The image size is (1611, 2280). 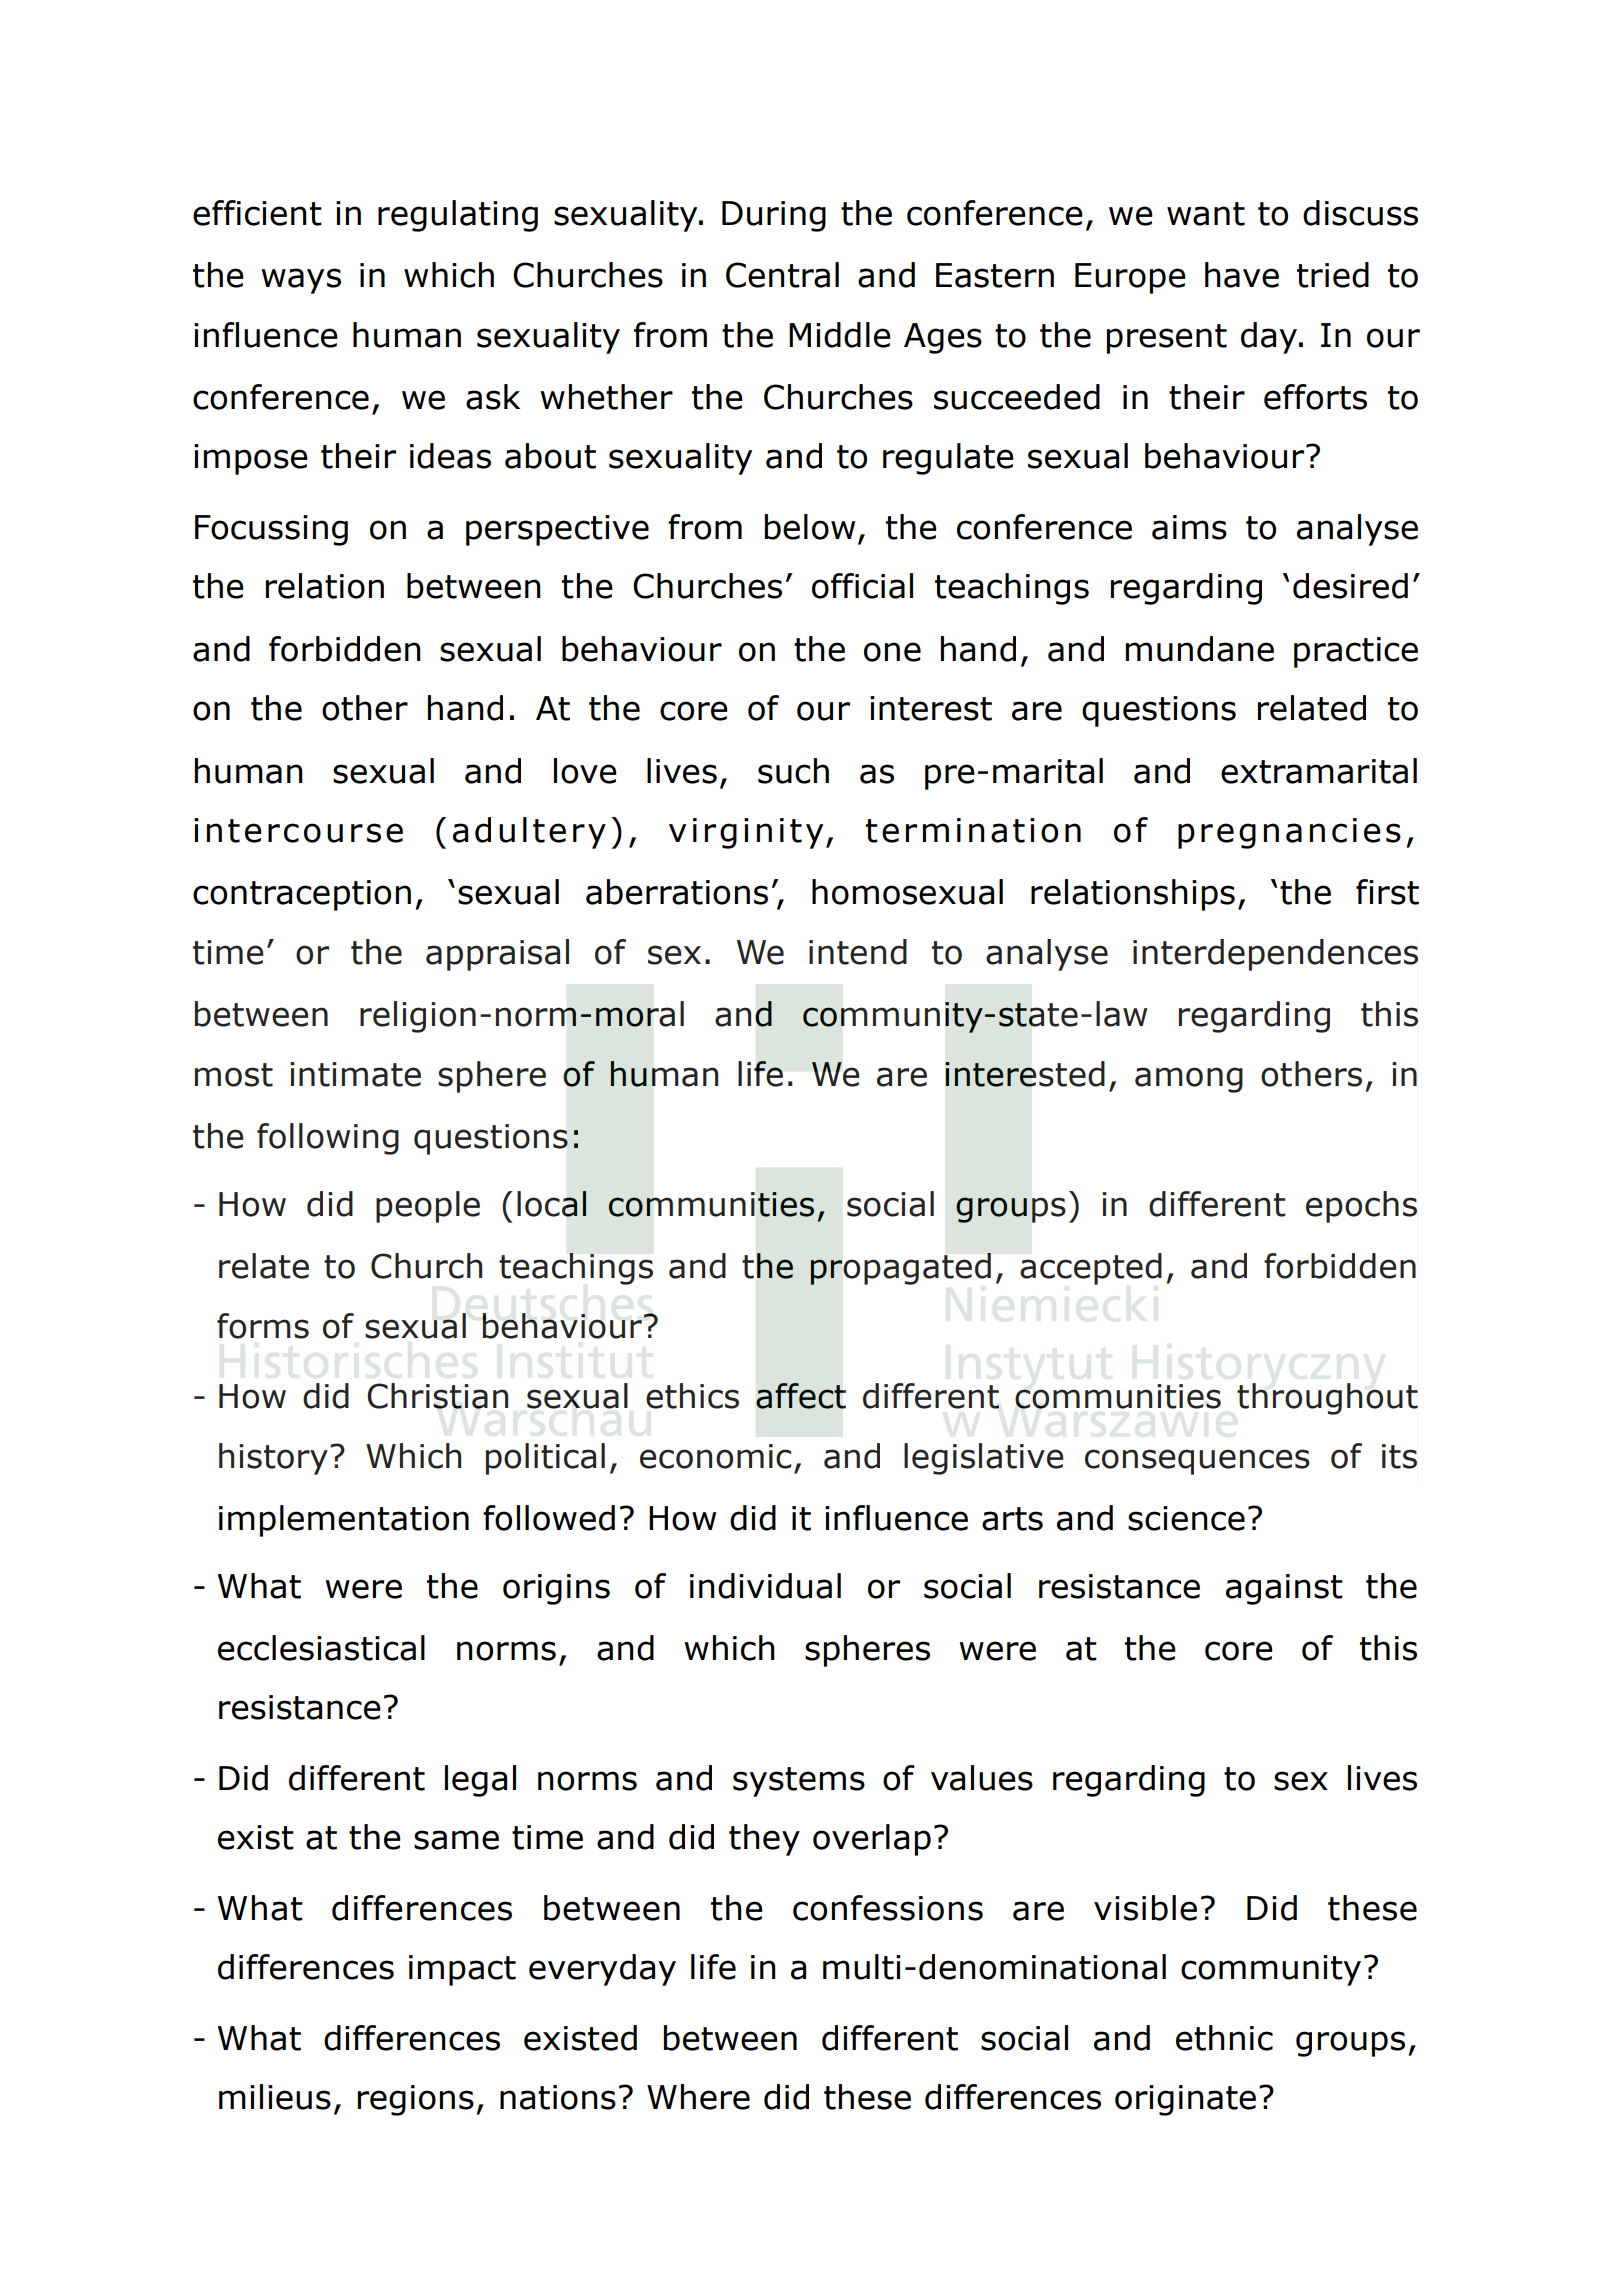 What do you see at coordinates (1284, 1589) in the screenshot?
I see `against` at bounding box center [1284, 1589].
